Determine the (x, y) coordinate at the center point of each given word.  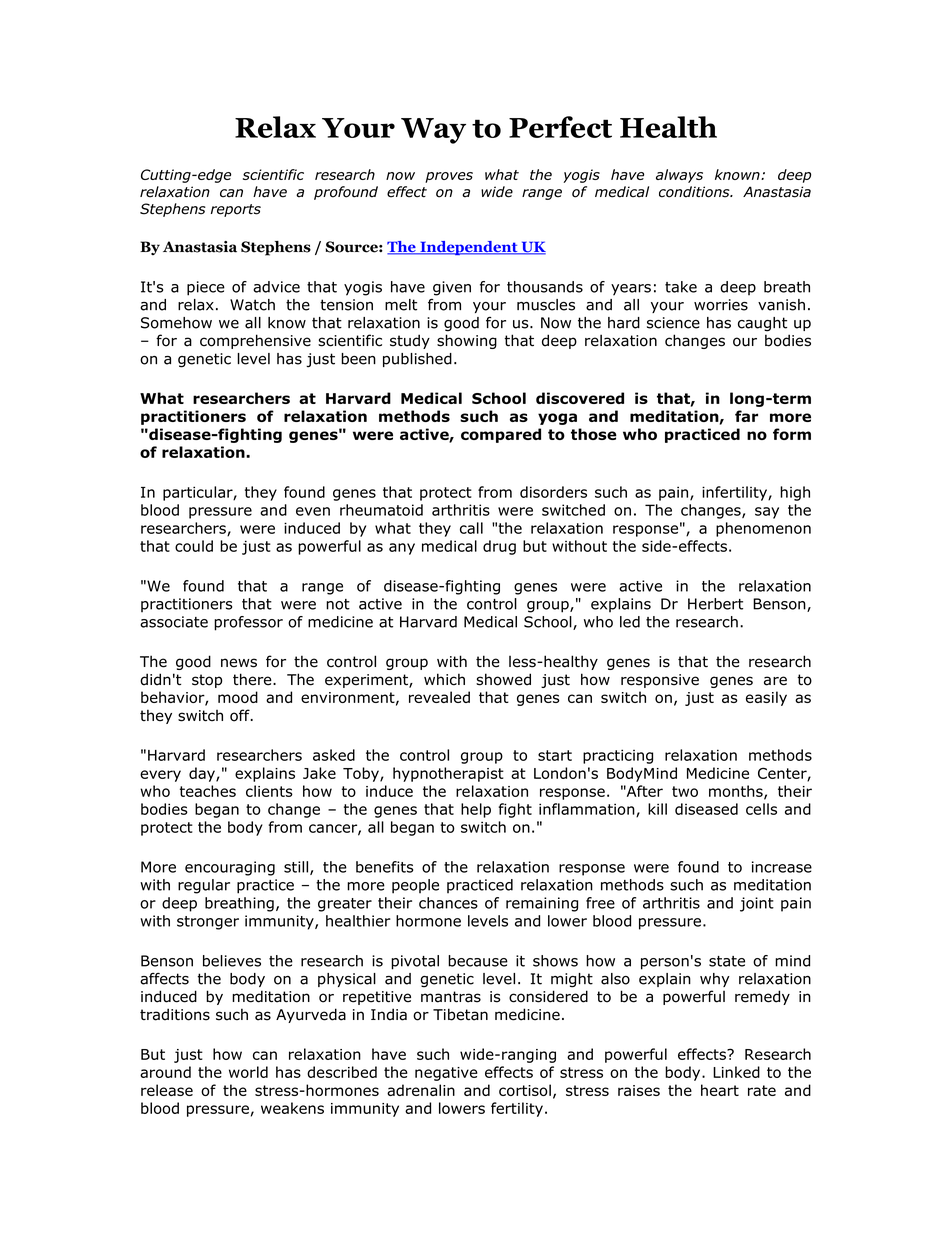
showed (503, 679)
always (679, 176)
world (248, 1072)
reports (236, 210)
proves (449, 177)
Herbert (715, 604)
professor (248, 623)
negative (446, 1074)
